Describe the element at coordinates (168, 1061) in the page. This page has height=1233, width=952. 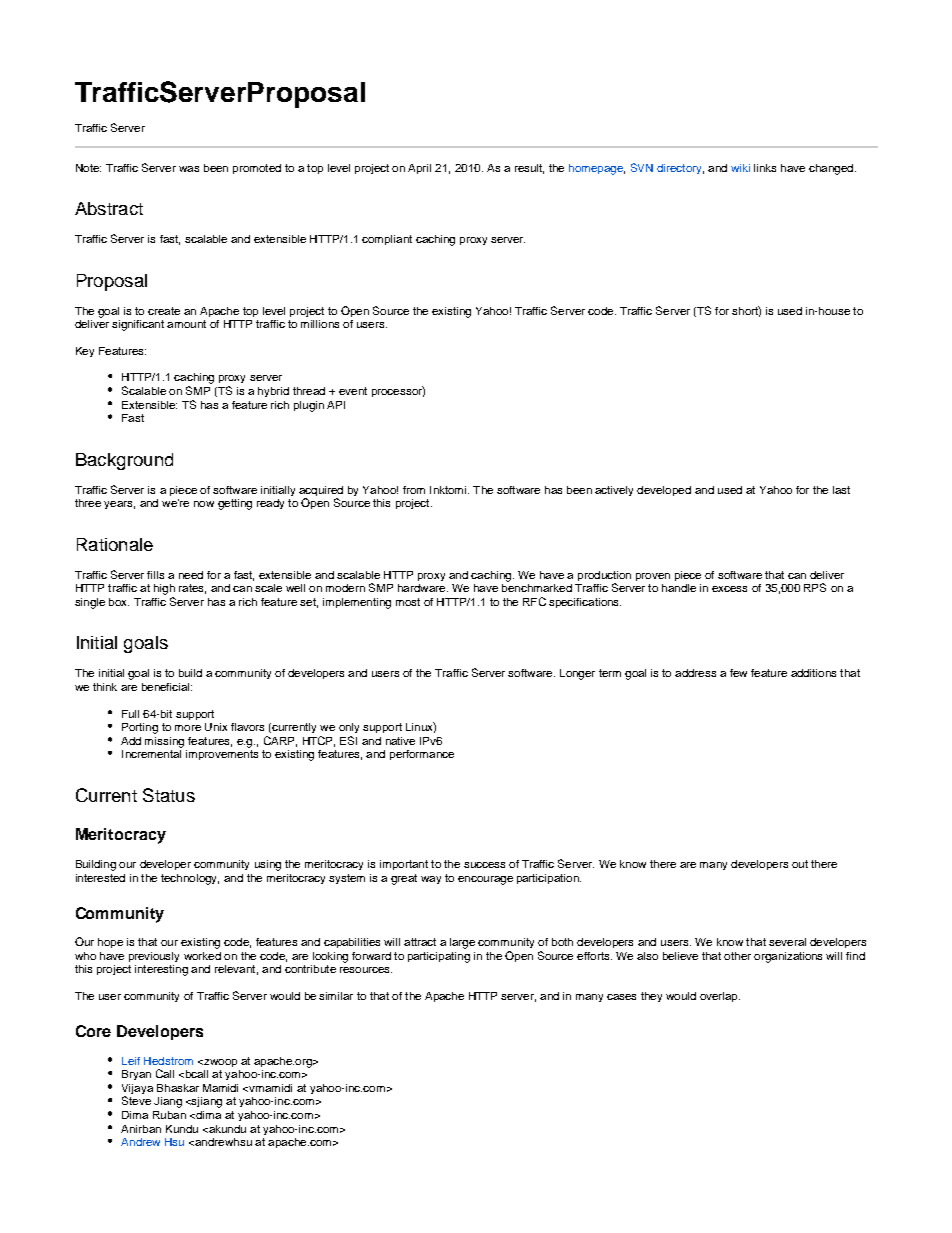
I see `Hedstrom` at that location.
